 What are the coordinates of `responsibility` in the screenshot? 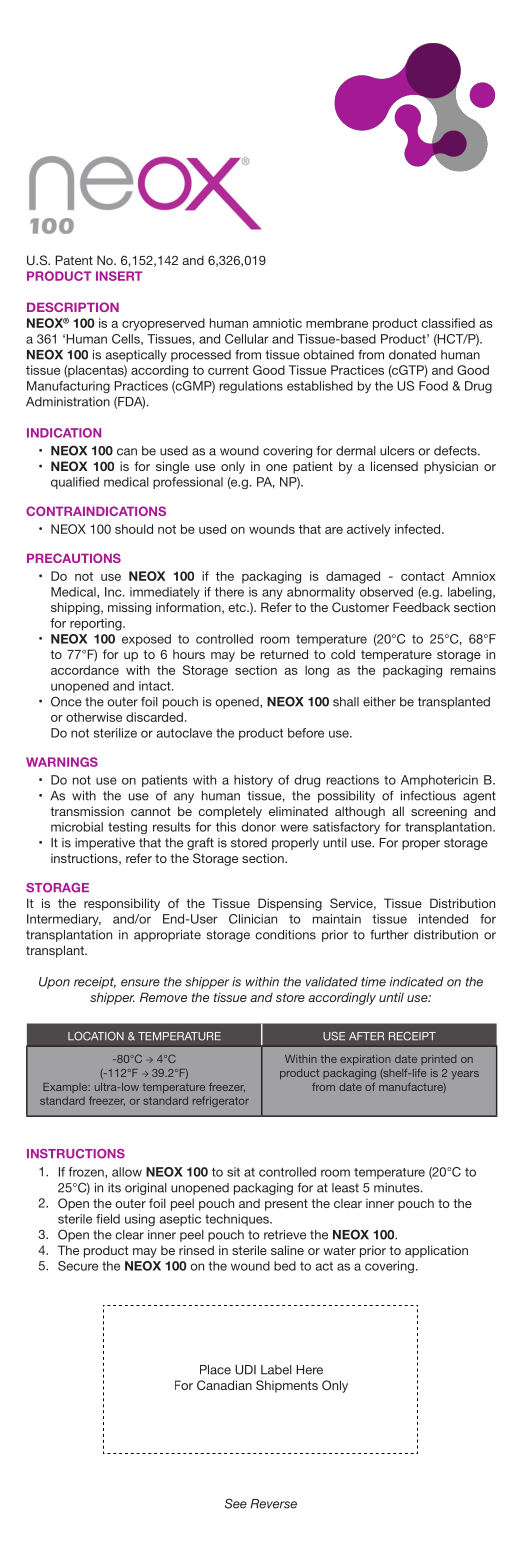 It's located at (122, 904).
